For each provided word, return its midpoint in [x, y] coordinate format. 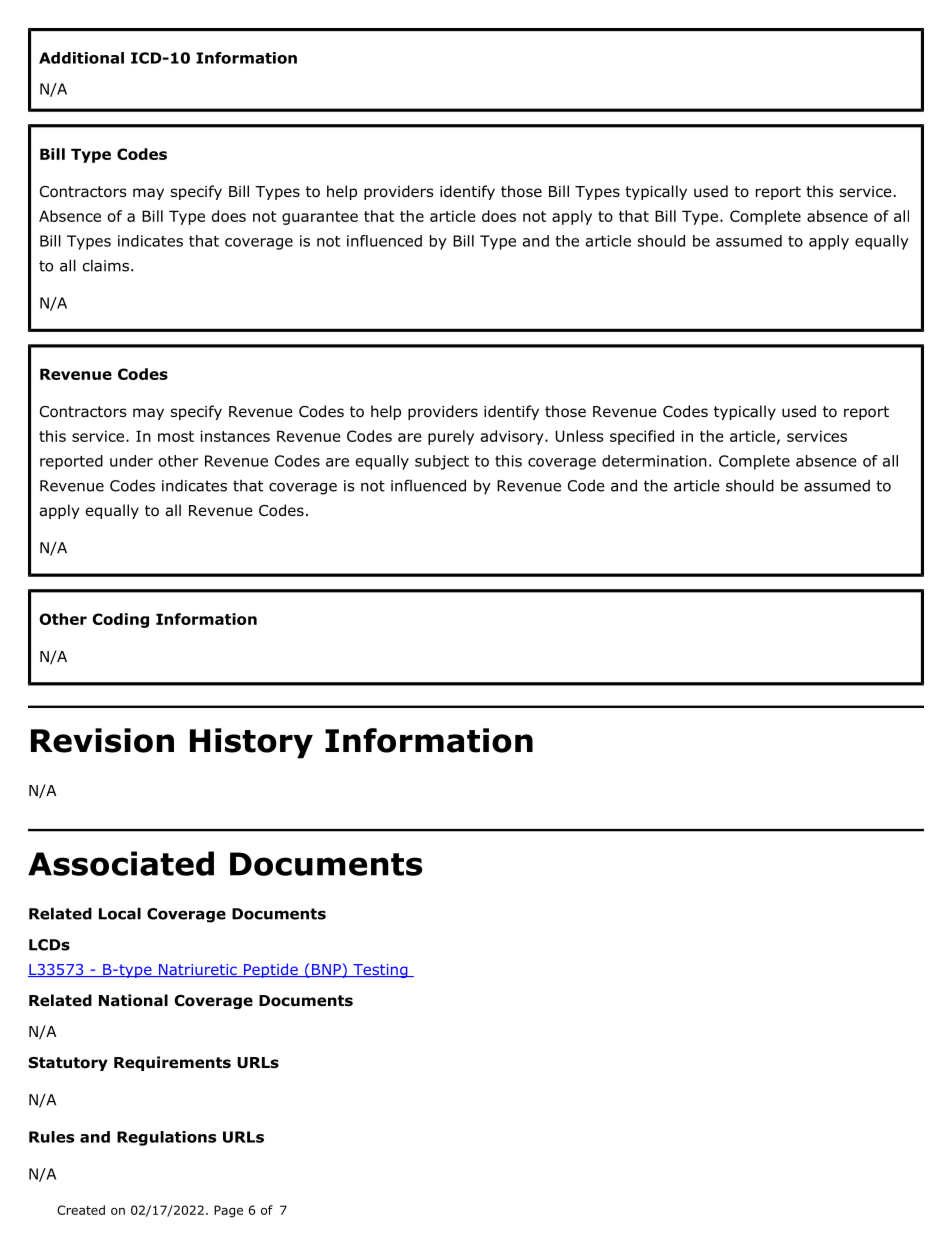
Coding [120, 620]
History [251, 743]
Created [81, 1210]
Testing [380, 971]
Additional [81, 58]
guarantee [320, 218]
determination [654, 461]
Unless [580, 436]
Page [228, 1211]
